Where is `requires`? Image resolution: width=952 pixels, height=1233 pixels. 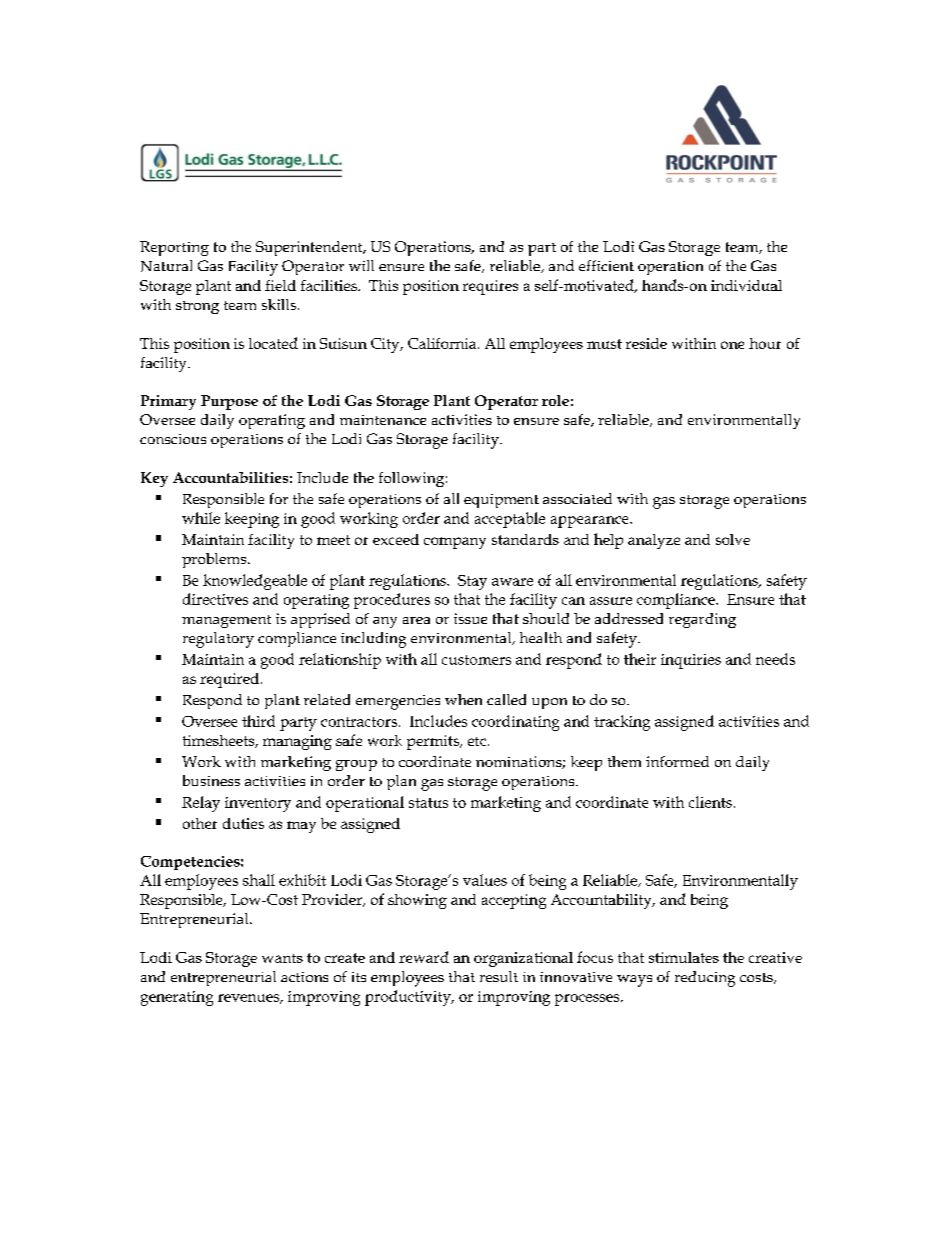
requires is located at coordinates (490, 287).
